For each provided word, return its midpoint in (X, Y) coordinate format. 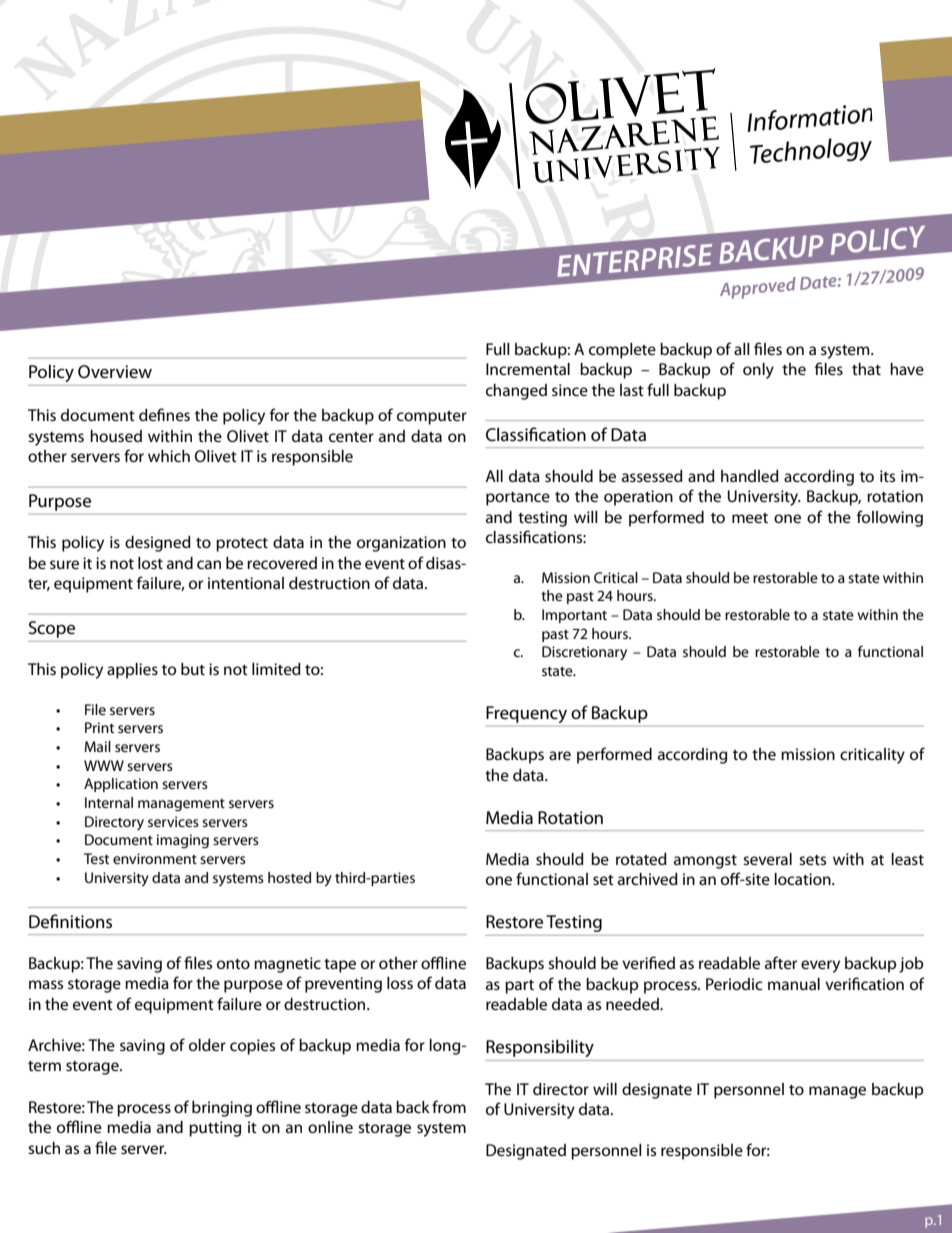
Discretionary (584, 653)
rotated (641, 859)
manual (794, 984)
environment (155, 858)
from (449, 1106)
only (758, 371)
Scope (52, 629)
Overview (115, 372)
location (803, 879)
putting (215, 1129)
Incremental (528, 369)
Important (574, 616)
